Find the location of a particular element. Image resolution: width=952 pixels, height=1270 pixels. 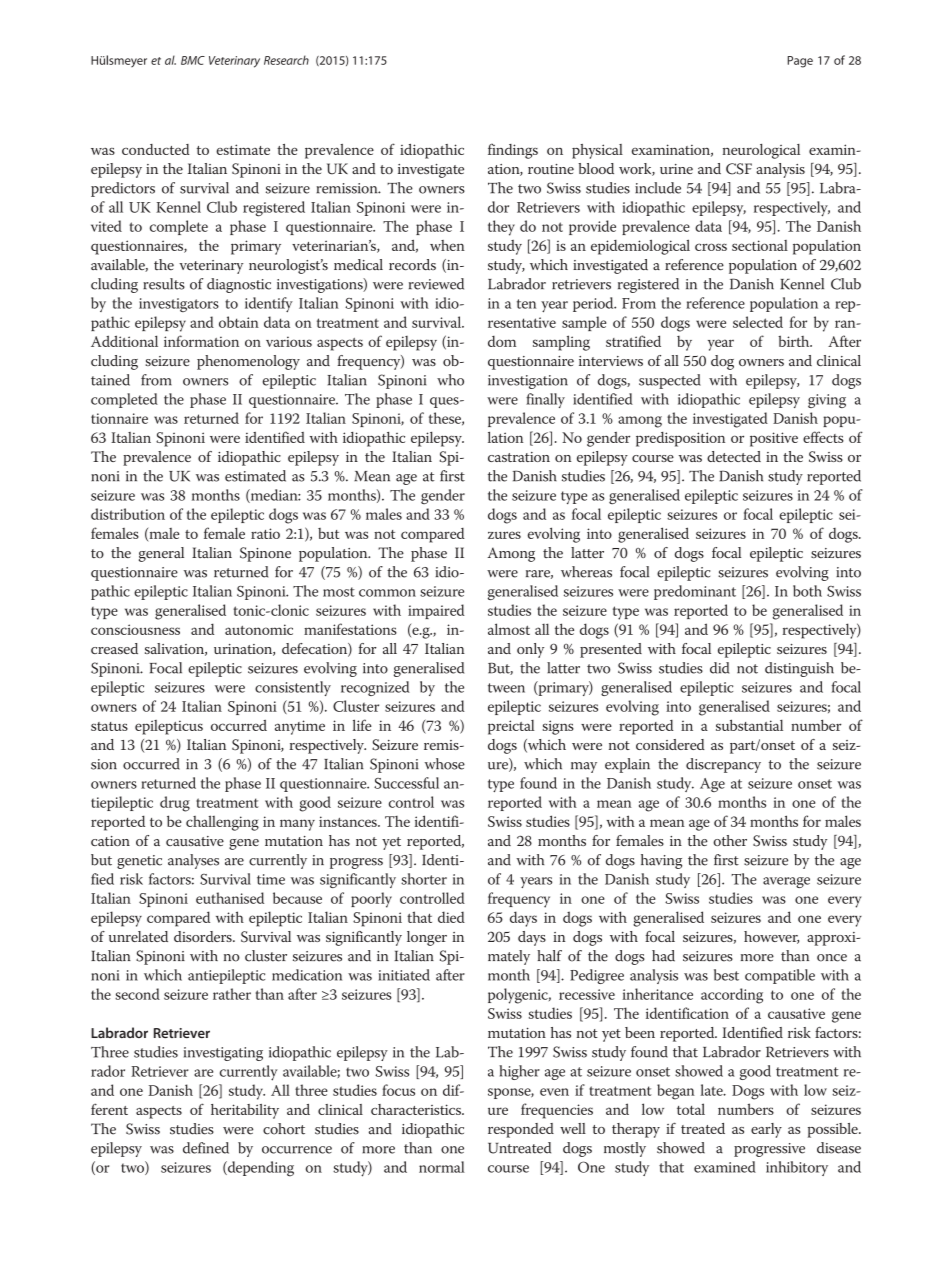

early is located at coordinates (766, 1130).
